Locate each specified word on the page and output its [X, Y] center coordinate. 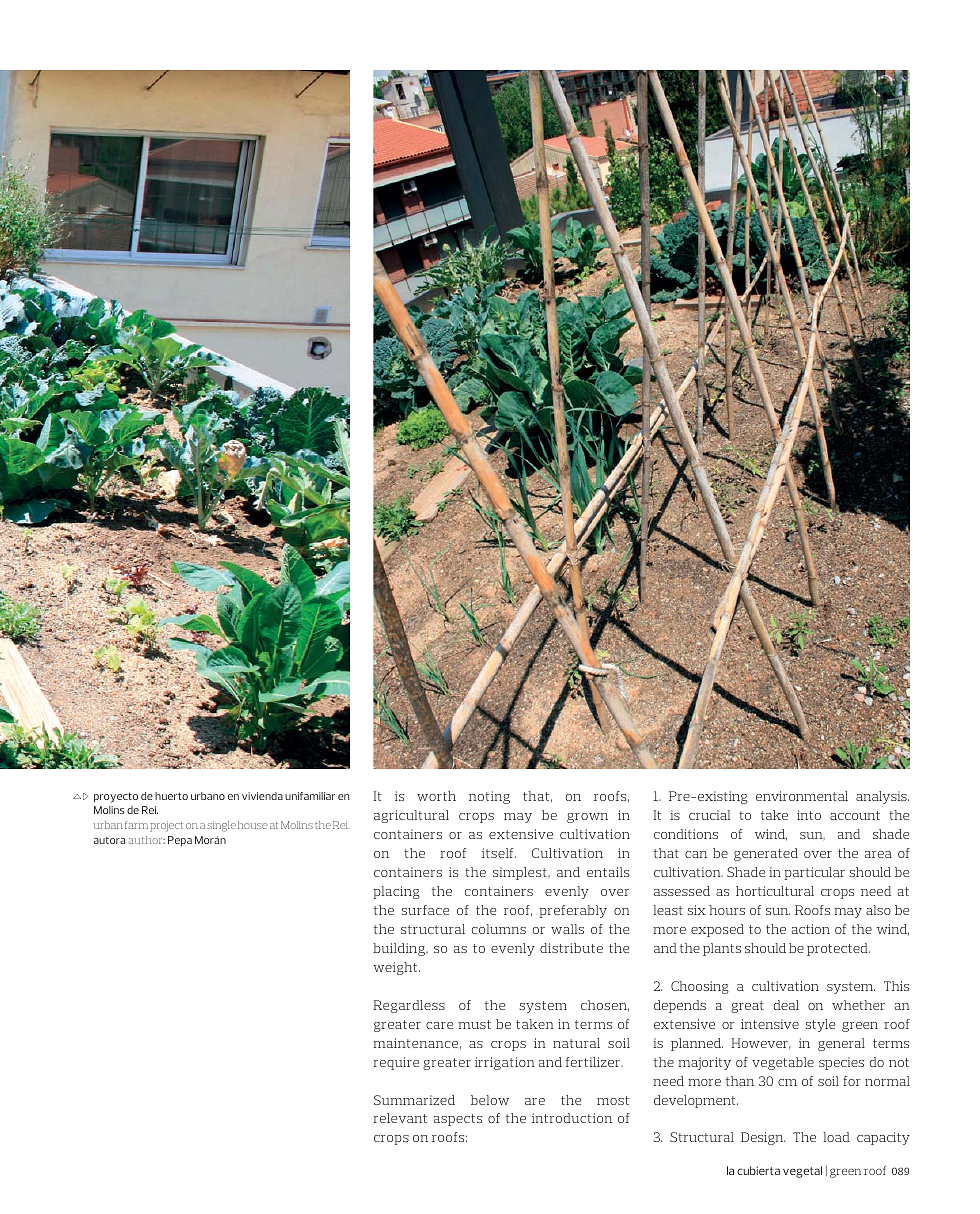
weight [396, 968]
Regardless [409, 1006]
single [221, 826]
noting [489, 797]
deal [786, 1005]
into [809, 815]
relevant [400, 1118]
